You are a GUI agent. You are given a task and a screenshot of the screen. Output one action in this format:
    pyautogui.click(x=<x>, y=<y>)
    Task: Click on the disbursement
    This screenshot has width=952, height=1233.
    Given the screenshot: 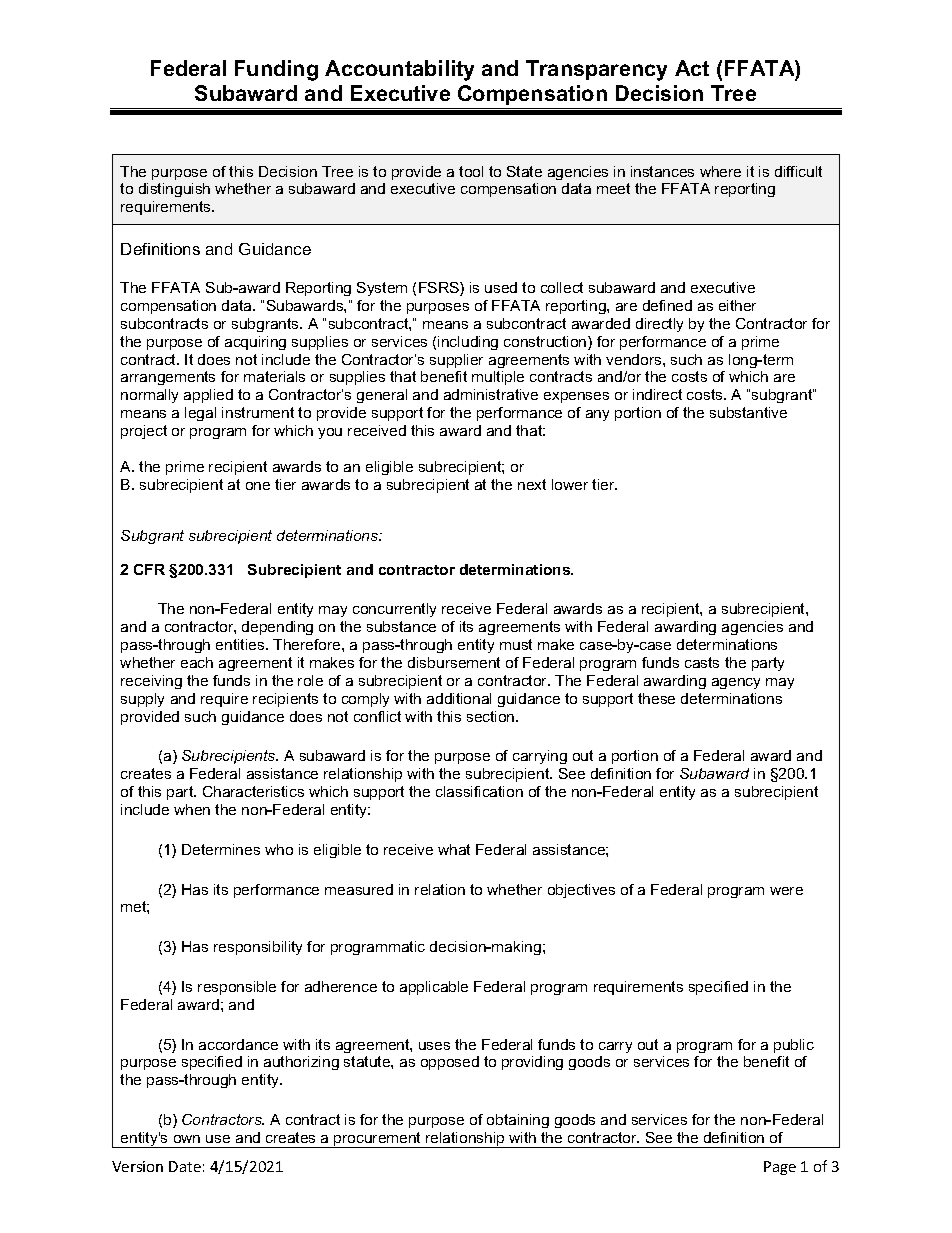 What is the action you would take?
    pyautogui.click(x=454, y=662)
